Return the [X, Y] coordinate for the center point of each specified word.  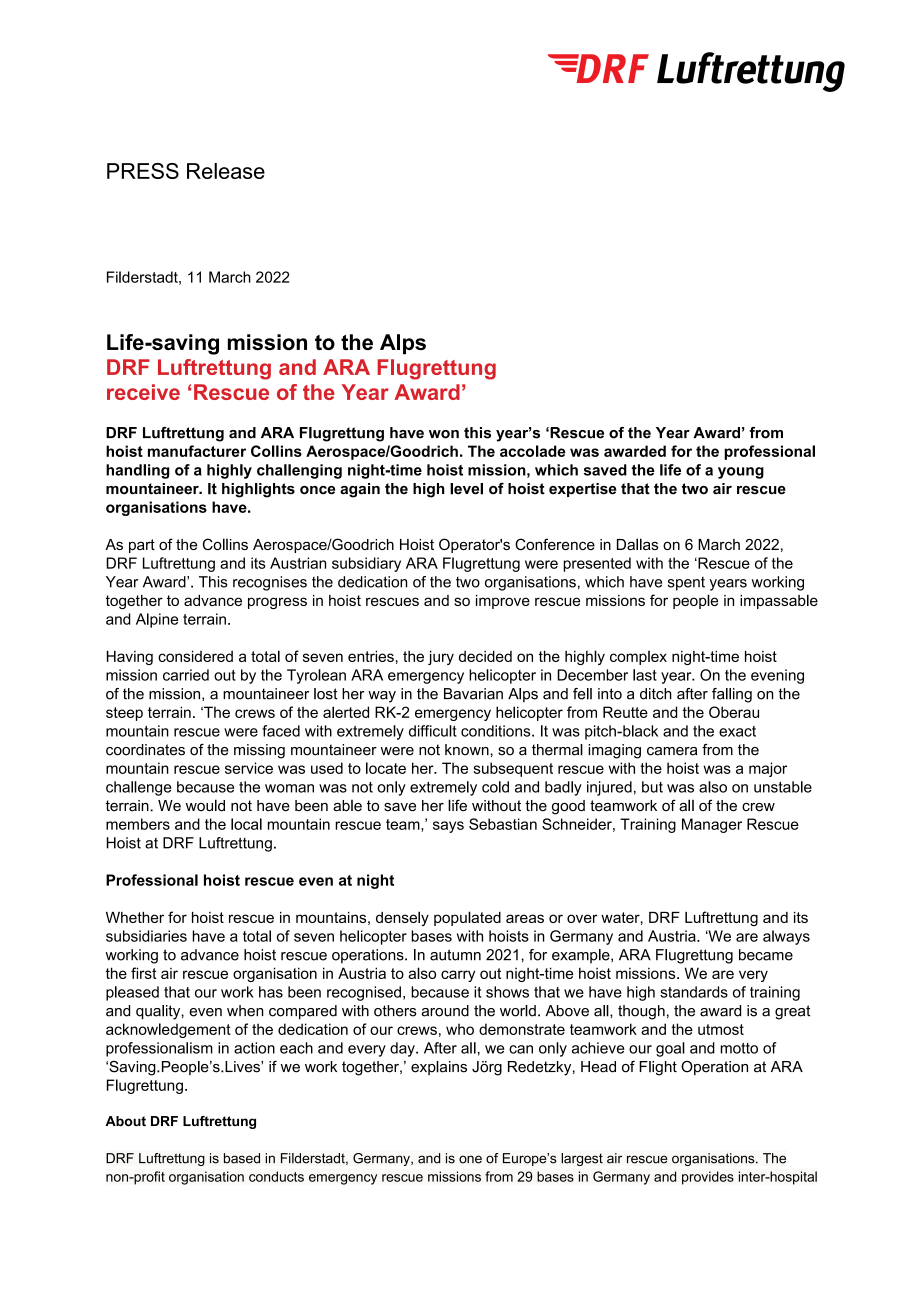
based [242, 1158]
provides [708, 1178]
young [741, 473]
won [444, 434]
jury [441, 657]
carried [186, 675]
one [470, 1159]
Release [226, 171]
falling [732, 695]
